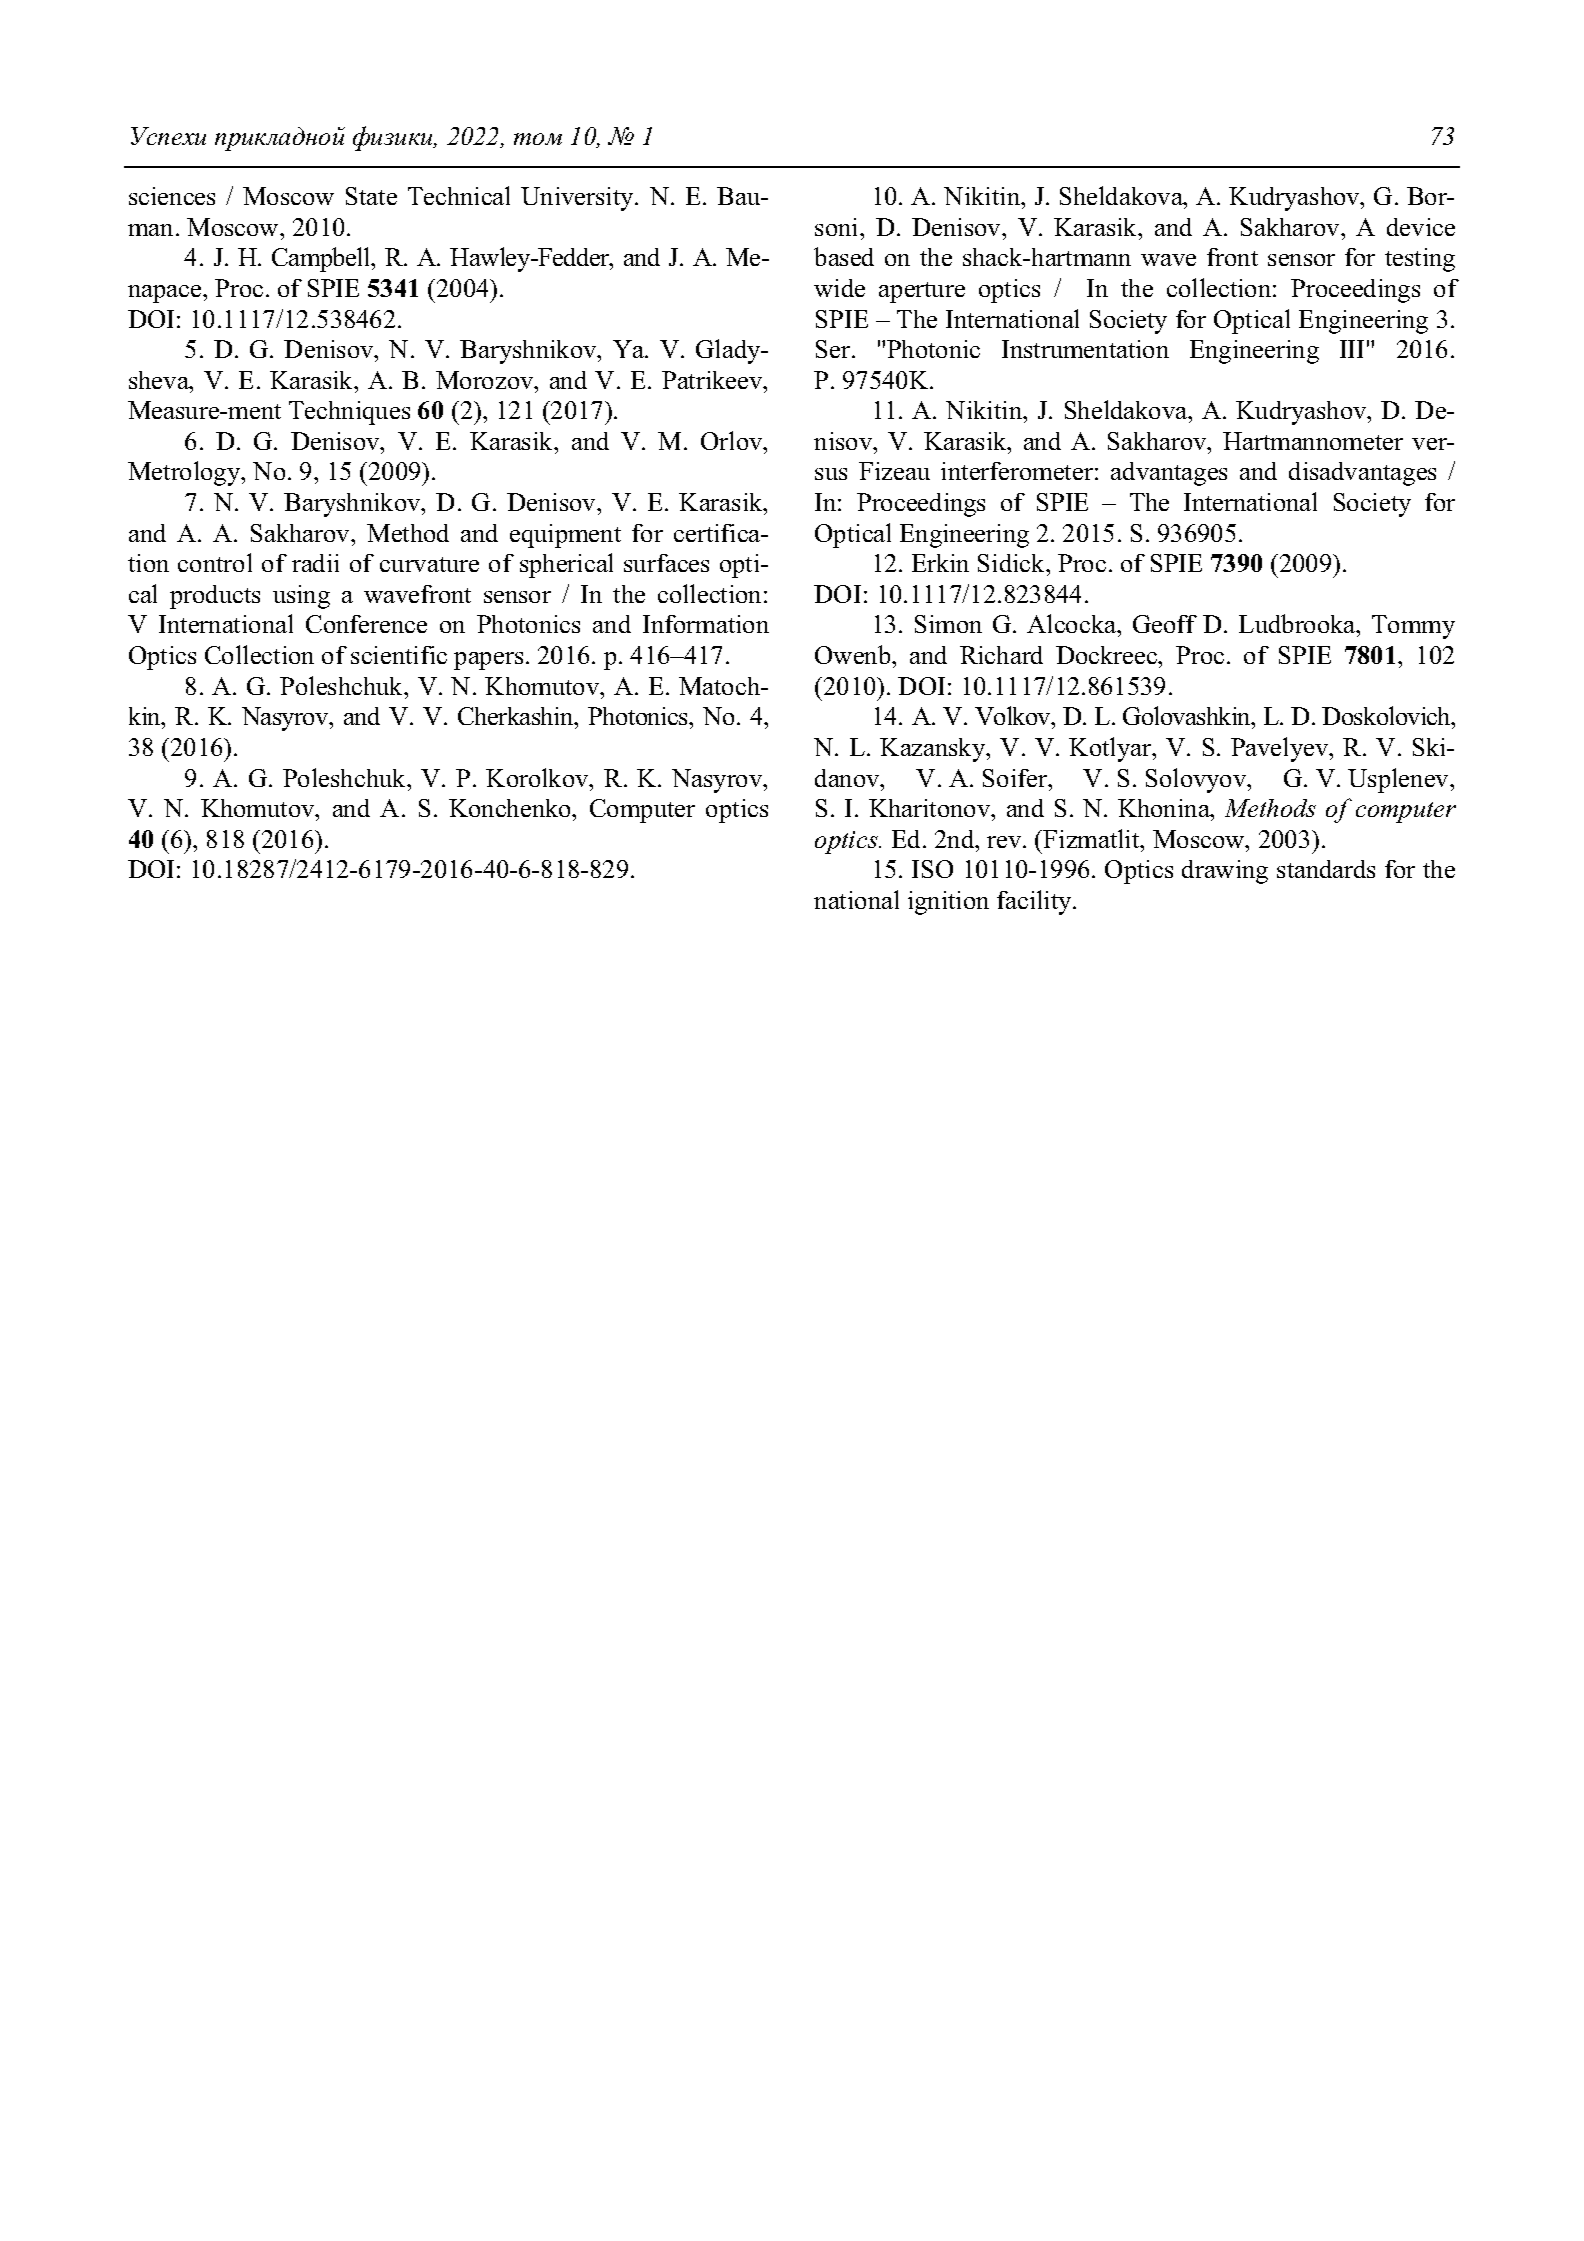 This screenshot has height=2241, width=1584. Describe the element at coordinates (349, 413) in the screenshot. I see `Techniques` at that location.
